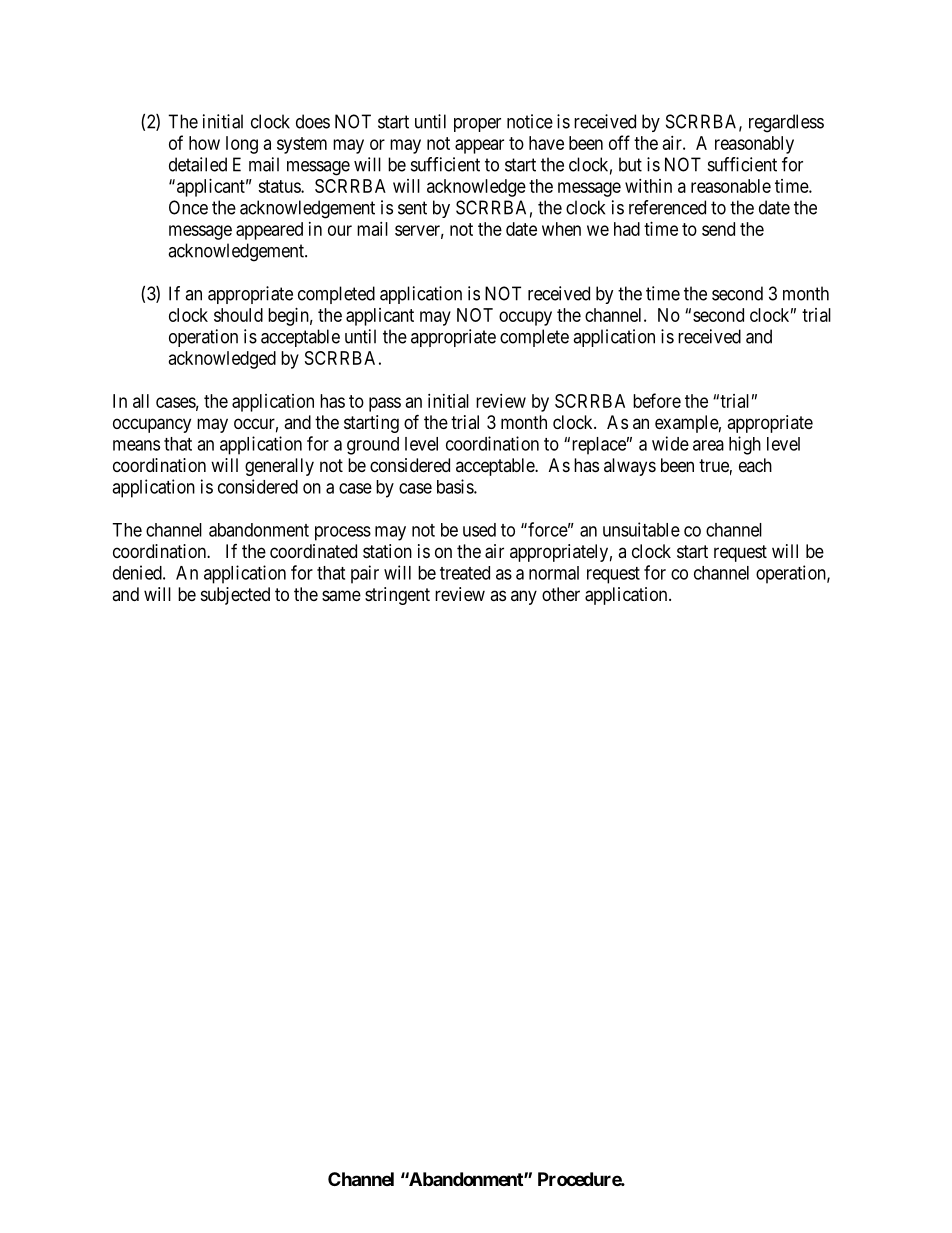 The height and width of the page is (1233, 952). Describe the element at coordinates (204, 143) in the page. I see `how` at that location.
